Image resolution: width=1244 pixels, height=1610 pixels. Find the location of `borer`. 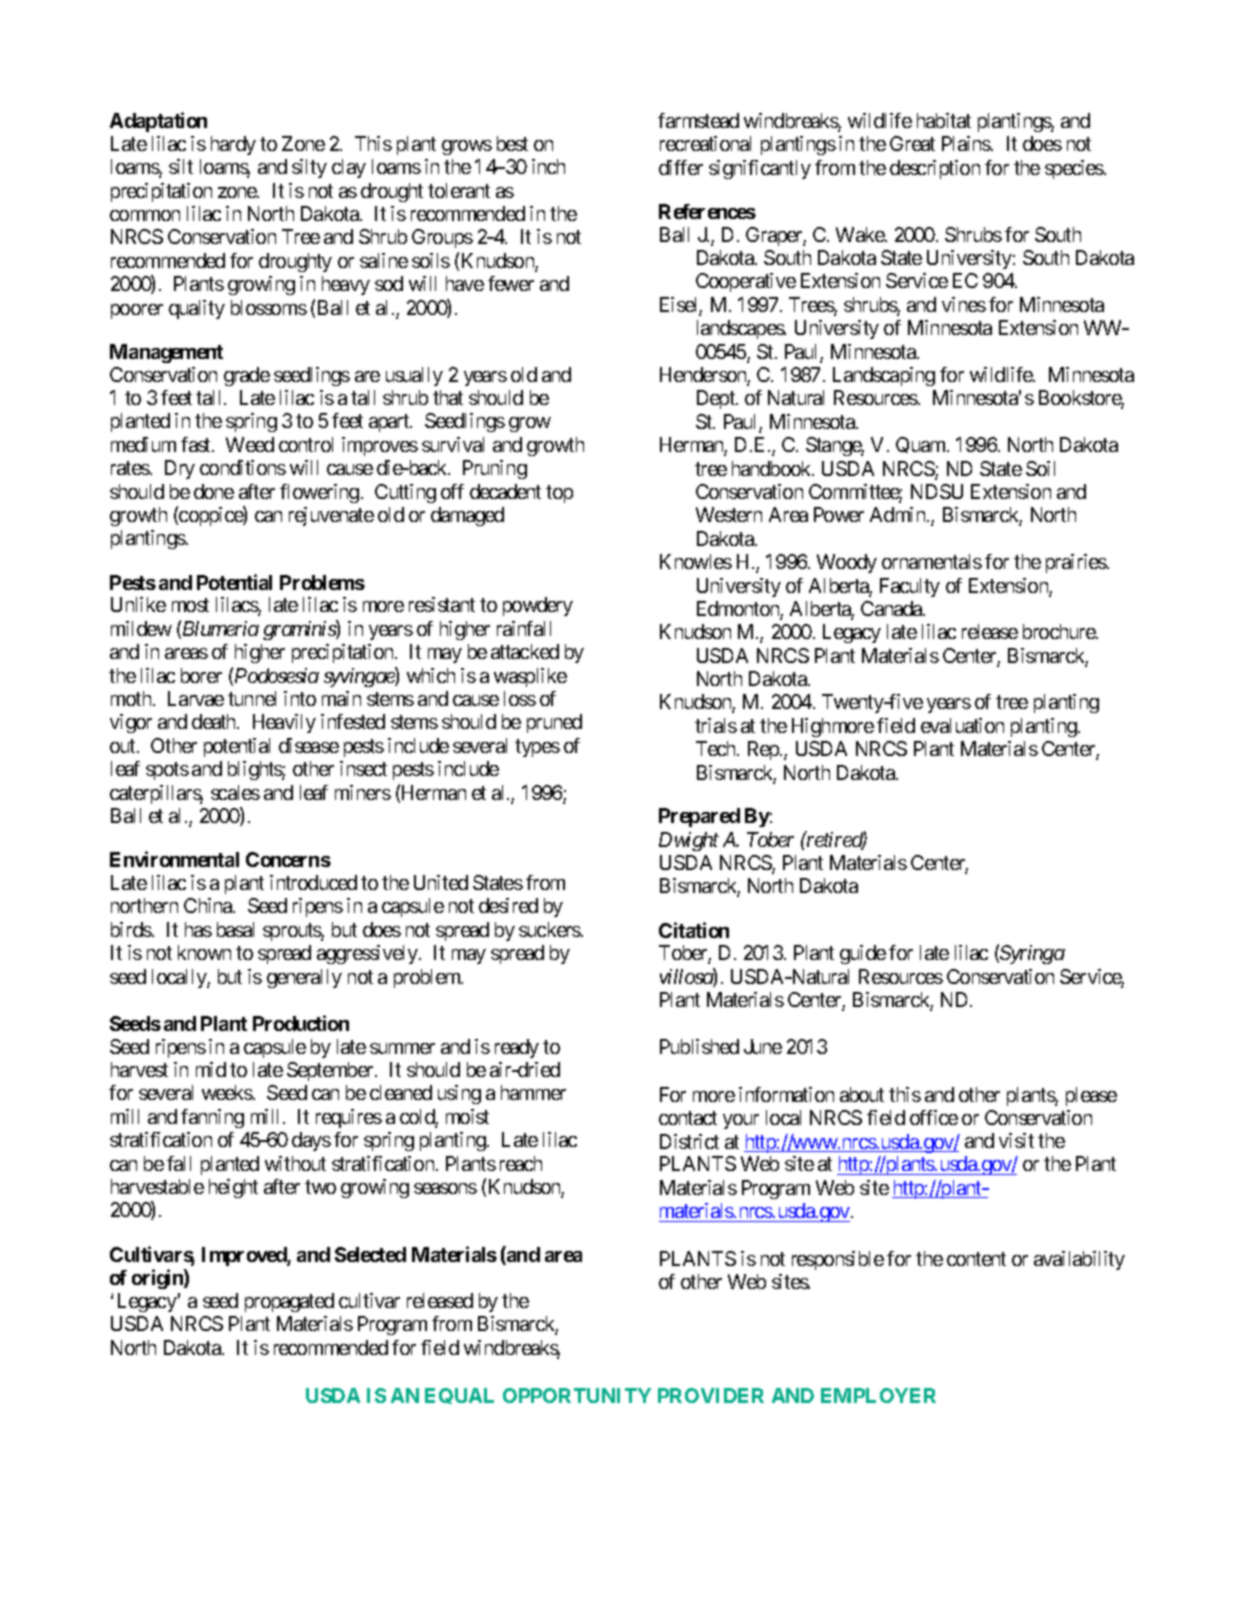

borer is located at coordinates (201, 675).
